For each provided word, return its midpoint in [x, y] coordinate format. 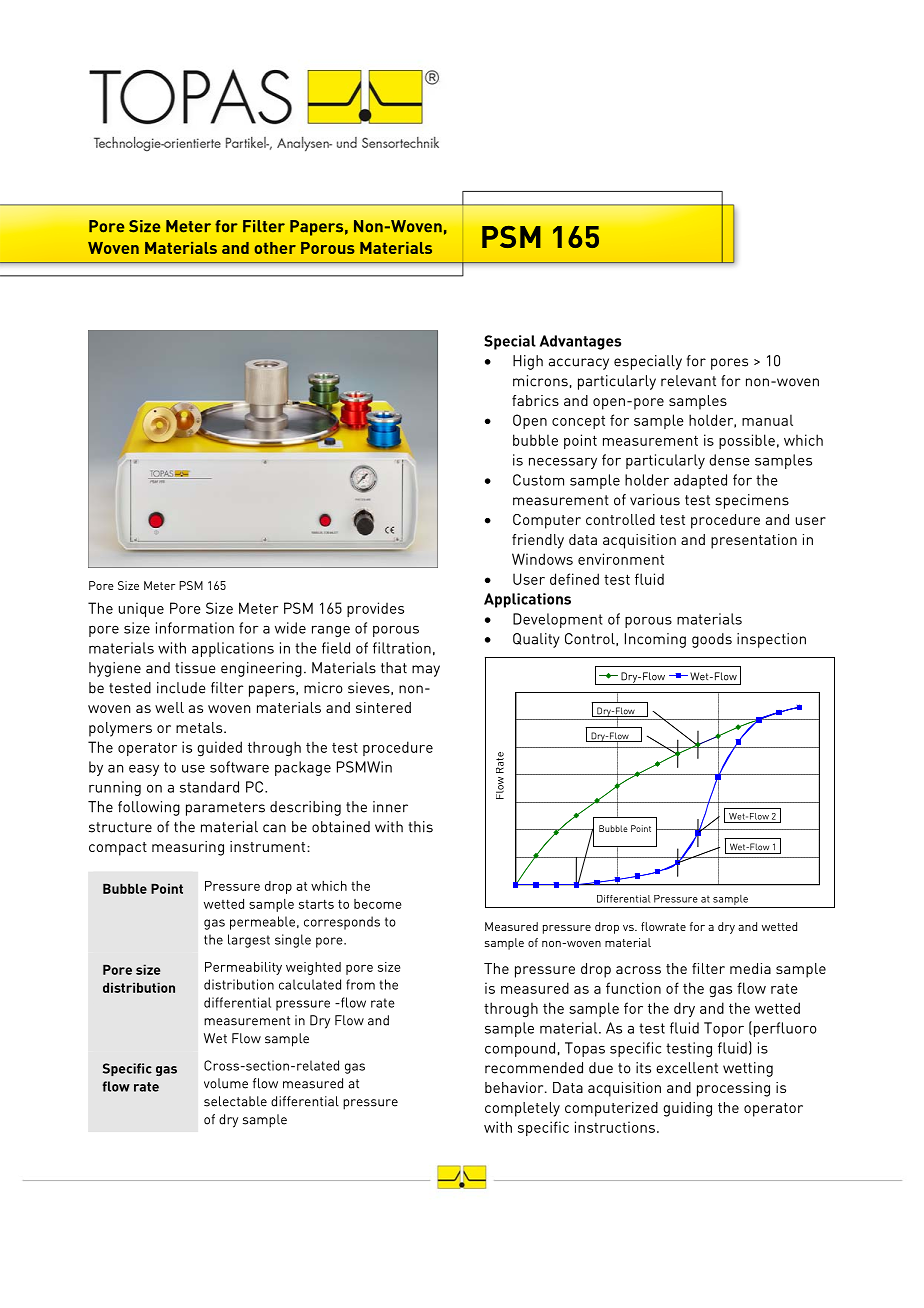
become [377, 904]
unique [141, 609]
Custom [538, 480]
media [750, 968]
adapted [700, 481]
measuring [188, 848]
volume [226, 1083]
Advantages [580, 342]
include [181, 688]
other [275, 248]
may [426, 671]
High [528, 362]
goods [712, 640]
